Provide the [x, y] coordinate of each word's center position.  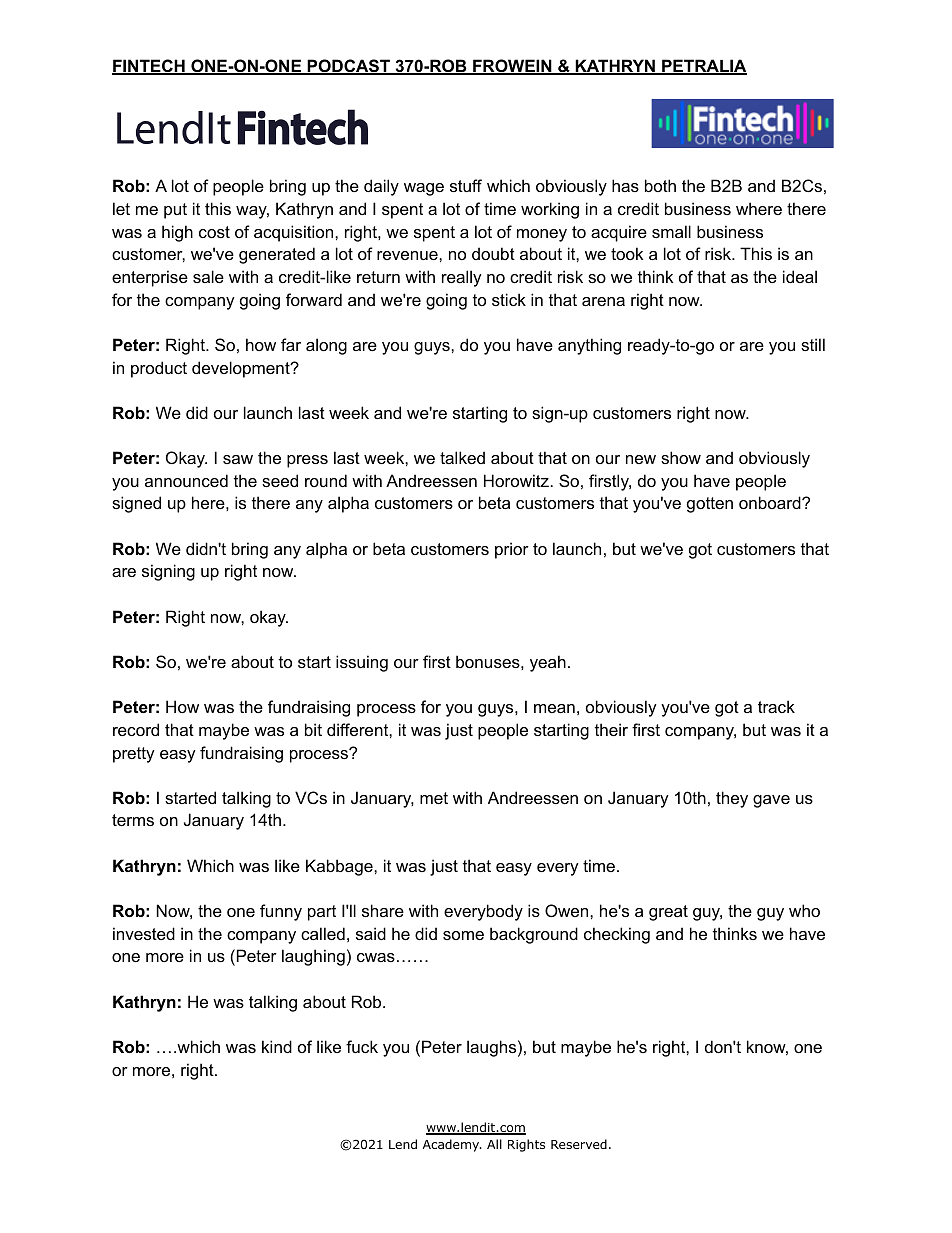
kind [277, 1046]
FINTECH [149, 67]
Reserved [579, 1144]
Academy [452, 1145]
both [660, 185]
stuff [466, 185]
